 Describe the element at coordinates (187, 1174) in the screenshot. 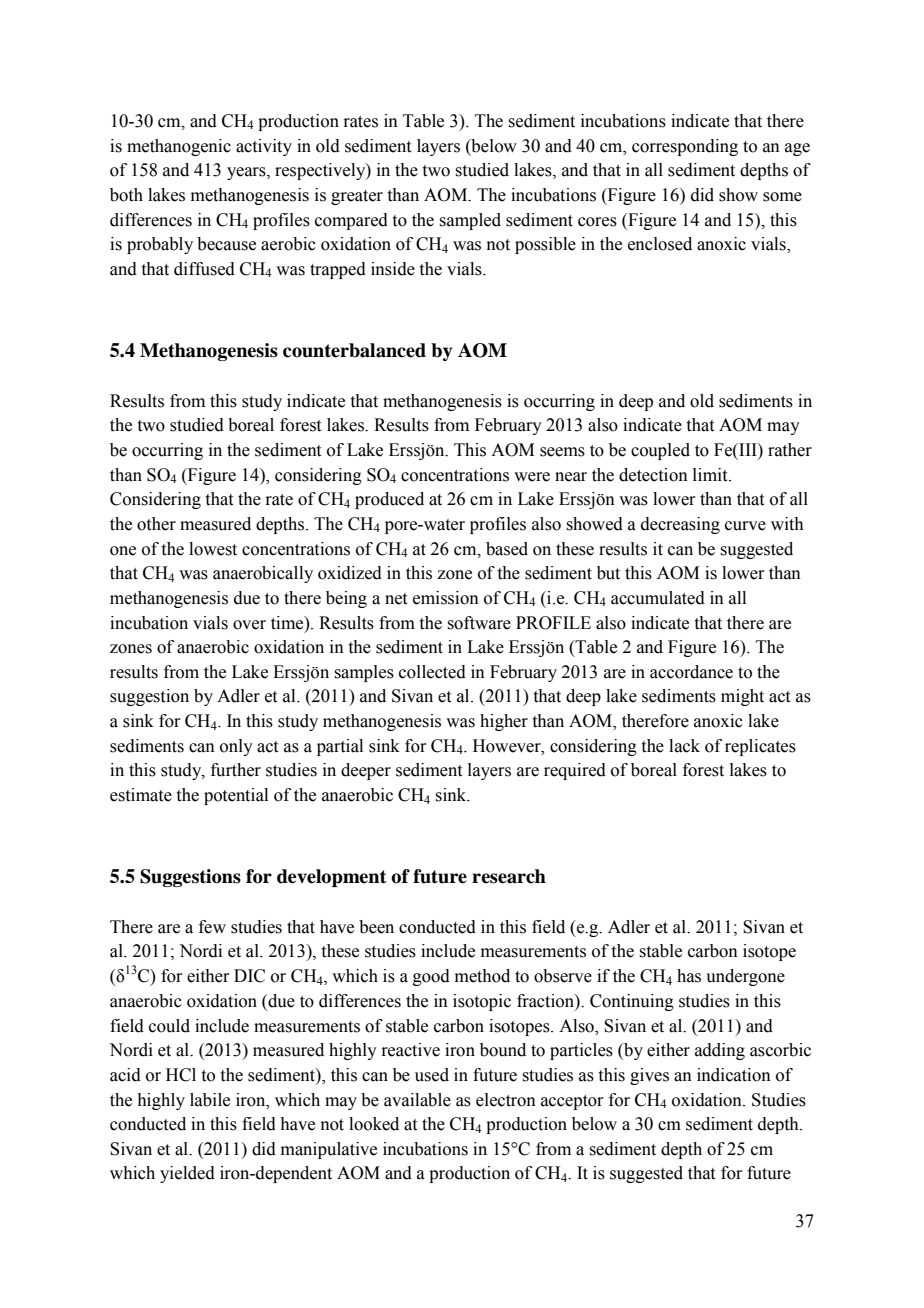

I see `yielded` at that location.
